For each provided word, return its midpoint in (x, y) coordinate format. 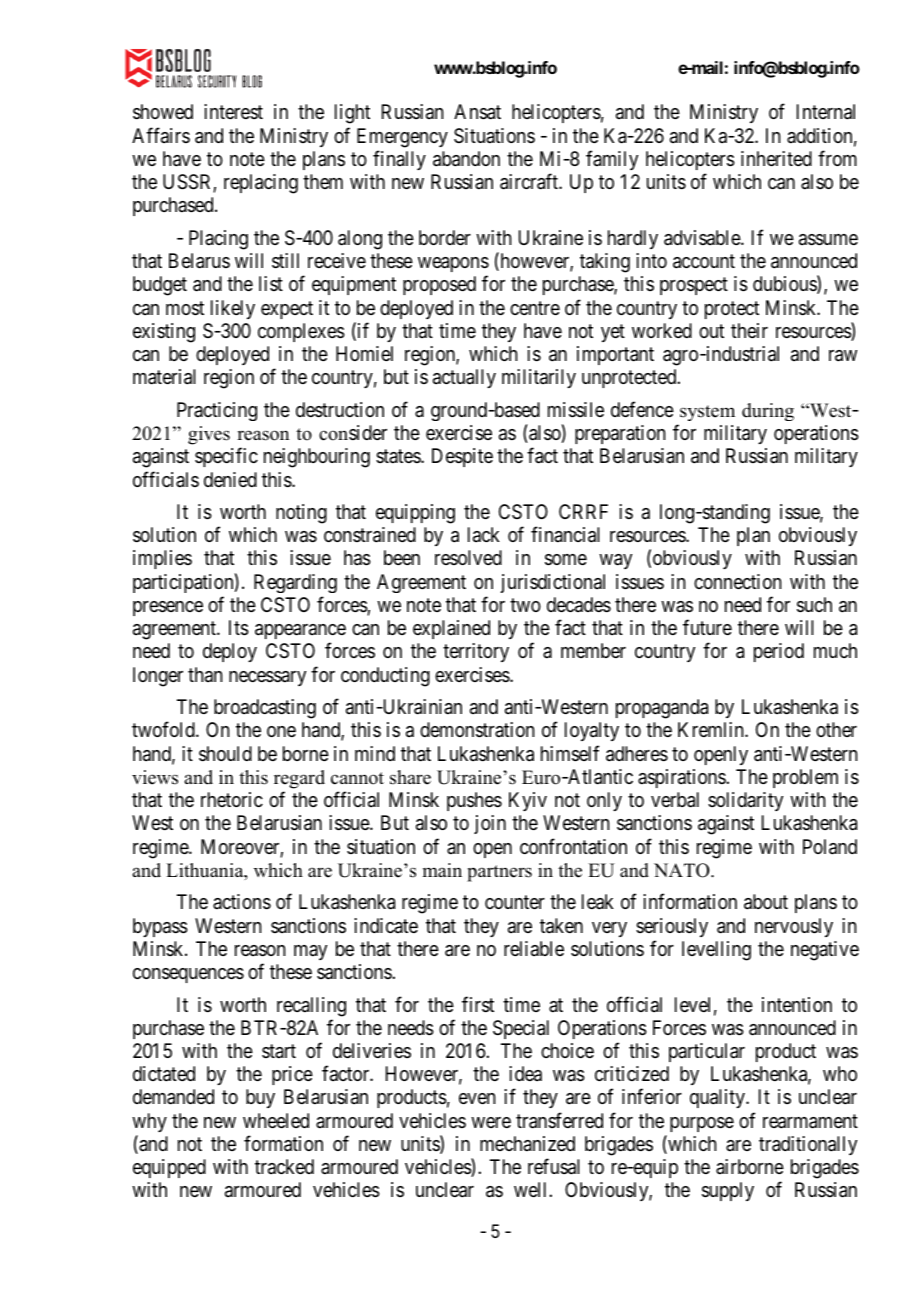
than (205, 675)
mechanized (527, 1143)
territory (476, 652)
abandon (466, 159)
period (779, 652)
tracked (284, 1167)
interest (233, 111)
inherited (776, 159)
